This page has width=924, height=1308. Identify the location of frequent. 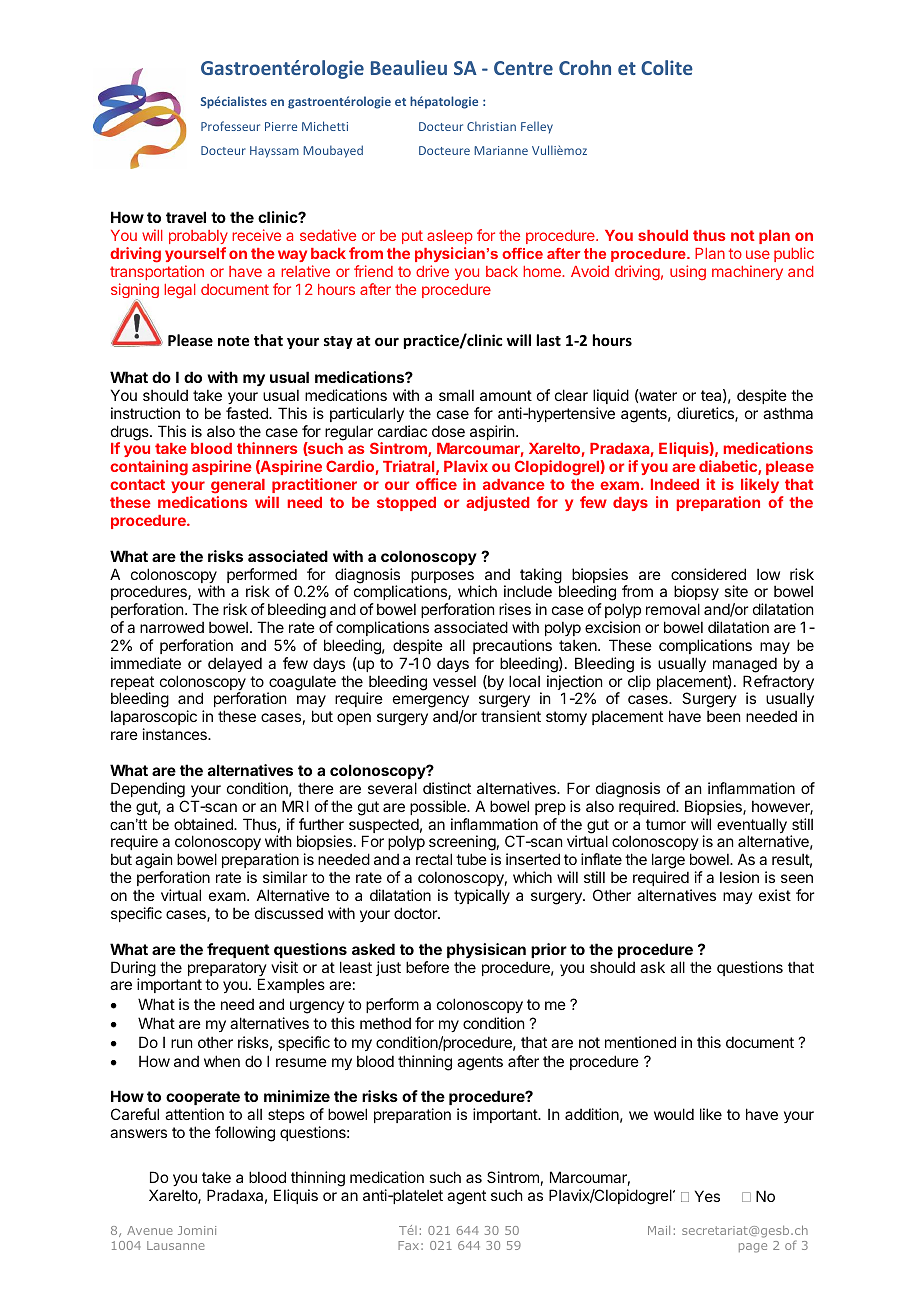
(238, 950).
